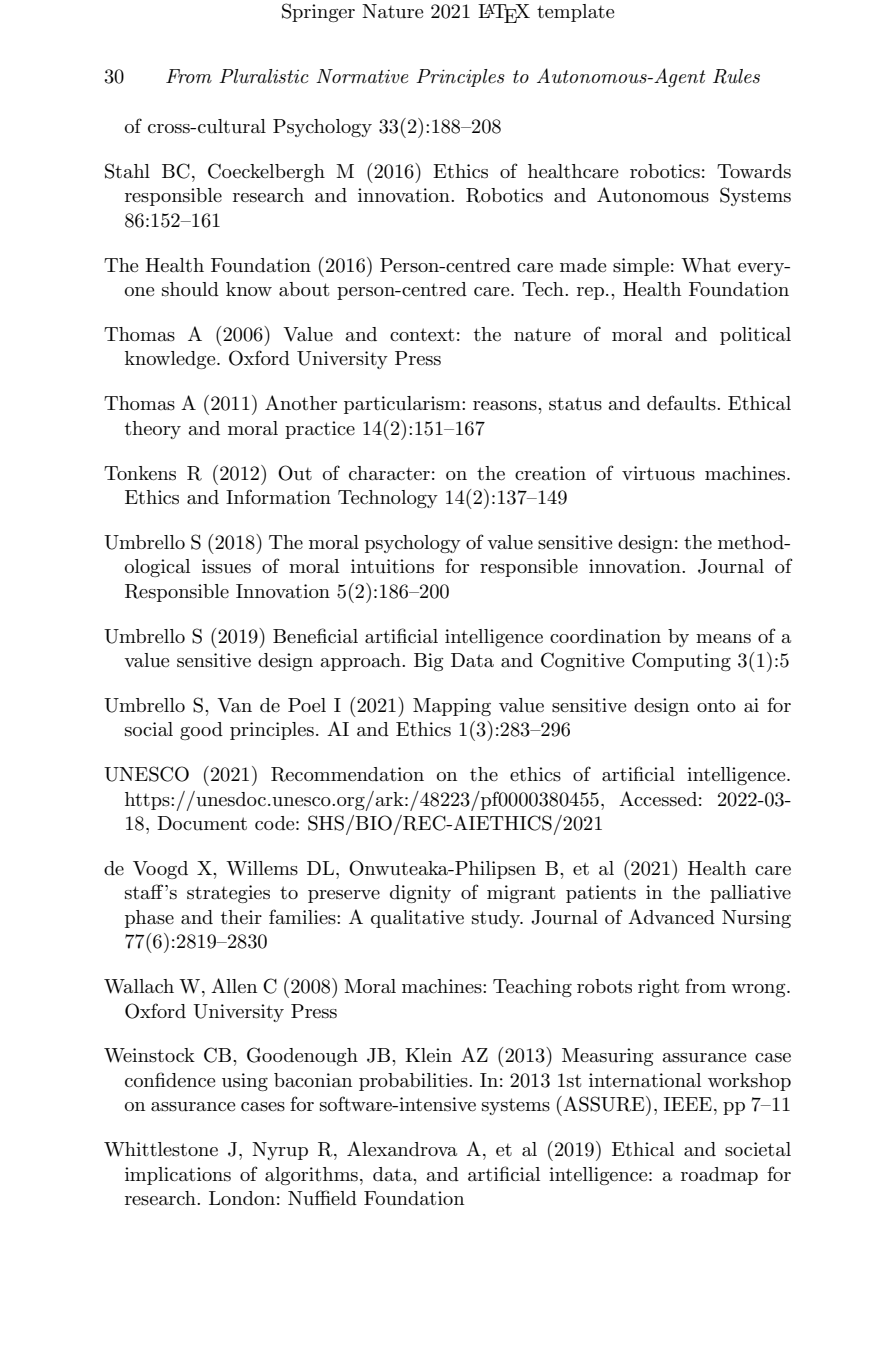 This document has width=896, height=1359. Describe the element at coordinates (264, 76) in the document. I see `Pluralistic` at that location.
